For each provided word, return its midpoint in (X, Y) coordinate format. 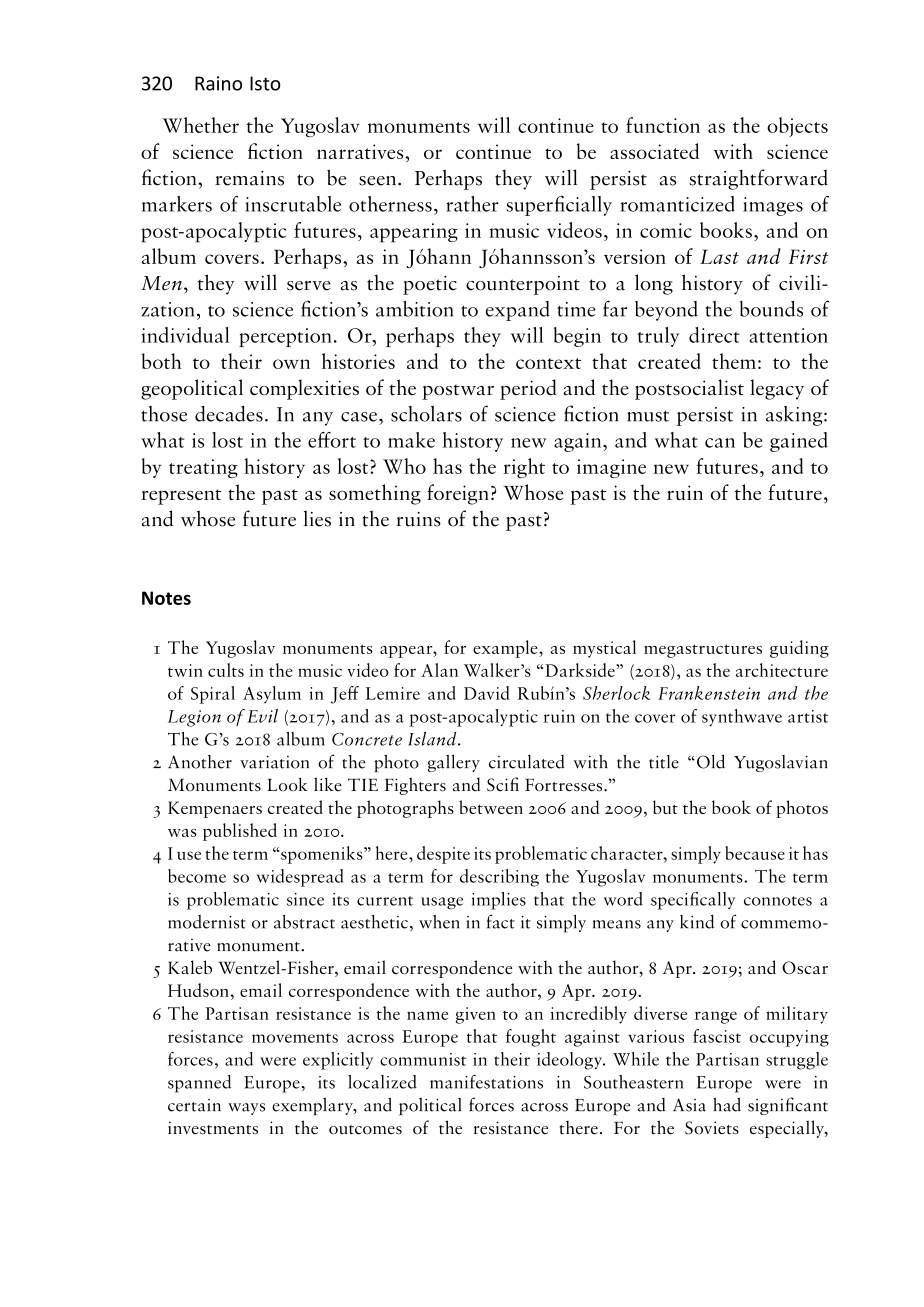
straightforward (759, 179)
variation (274, 762)
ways (246, 1109)
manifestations (486, 1081)
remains (249, 178)
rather (472, 204)
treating (203, 468)
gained (799, 442)
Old (711, 761)
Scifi (503, 784)
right (524, 468)
